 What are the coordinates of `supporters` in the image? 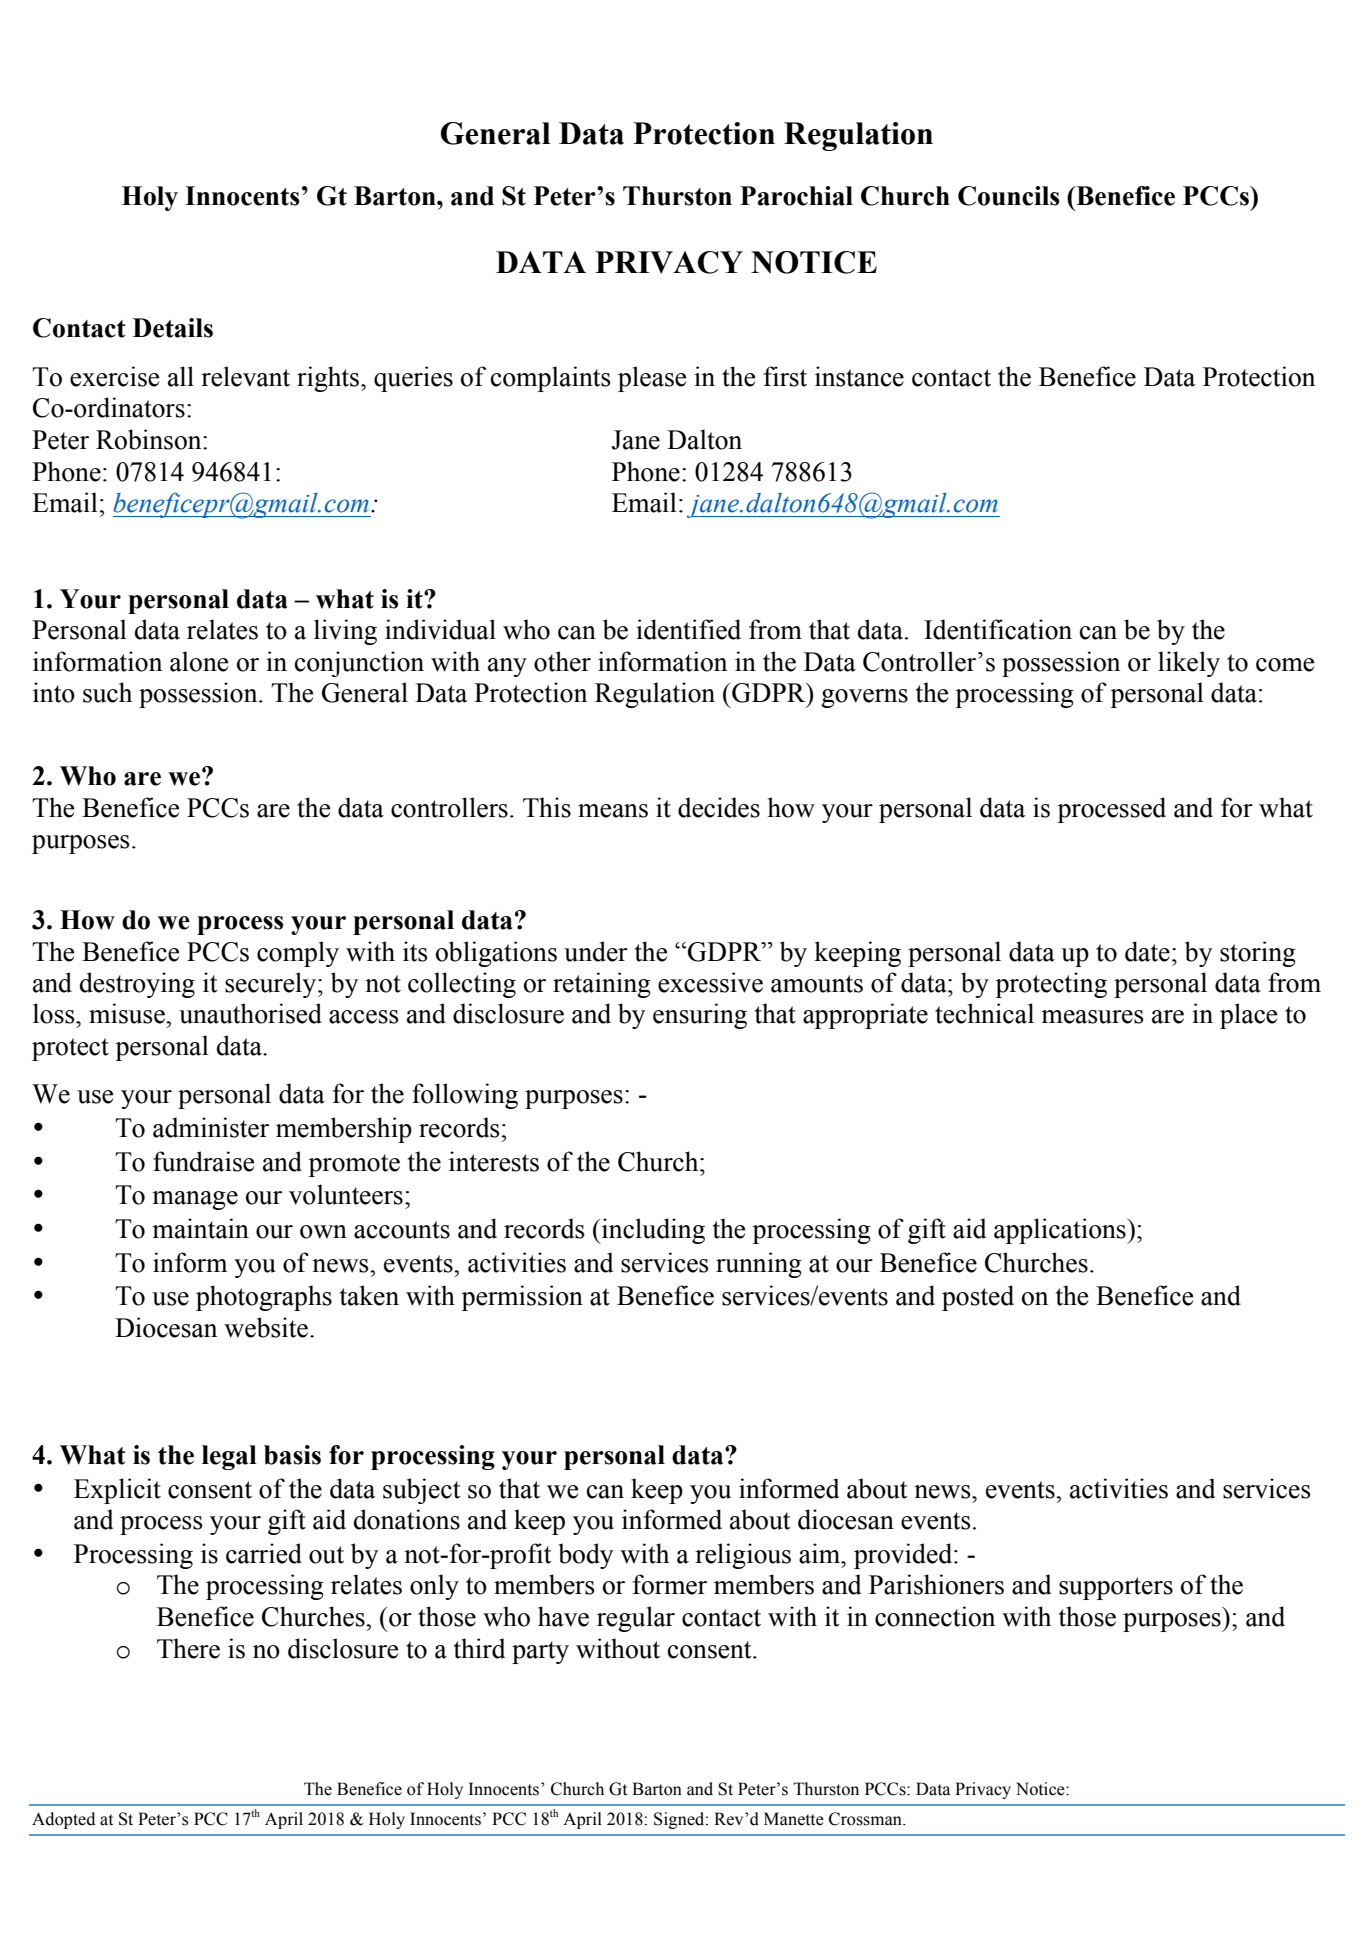 It's located at (1116, 1588).
